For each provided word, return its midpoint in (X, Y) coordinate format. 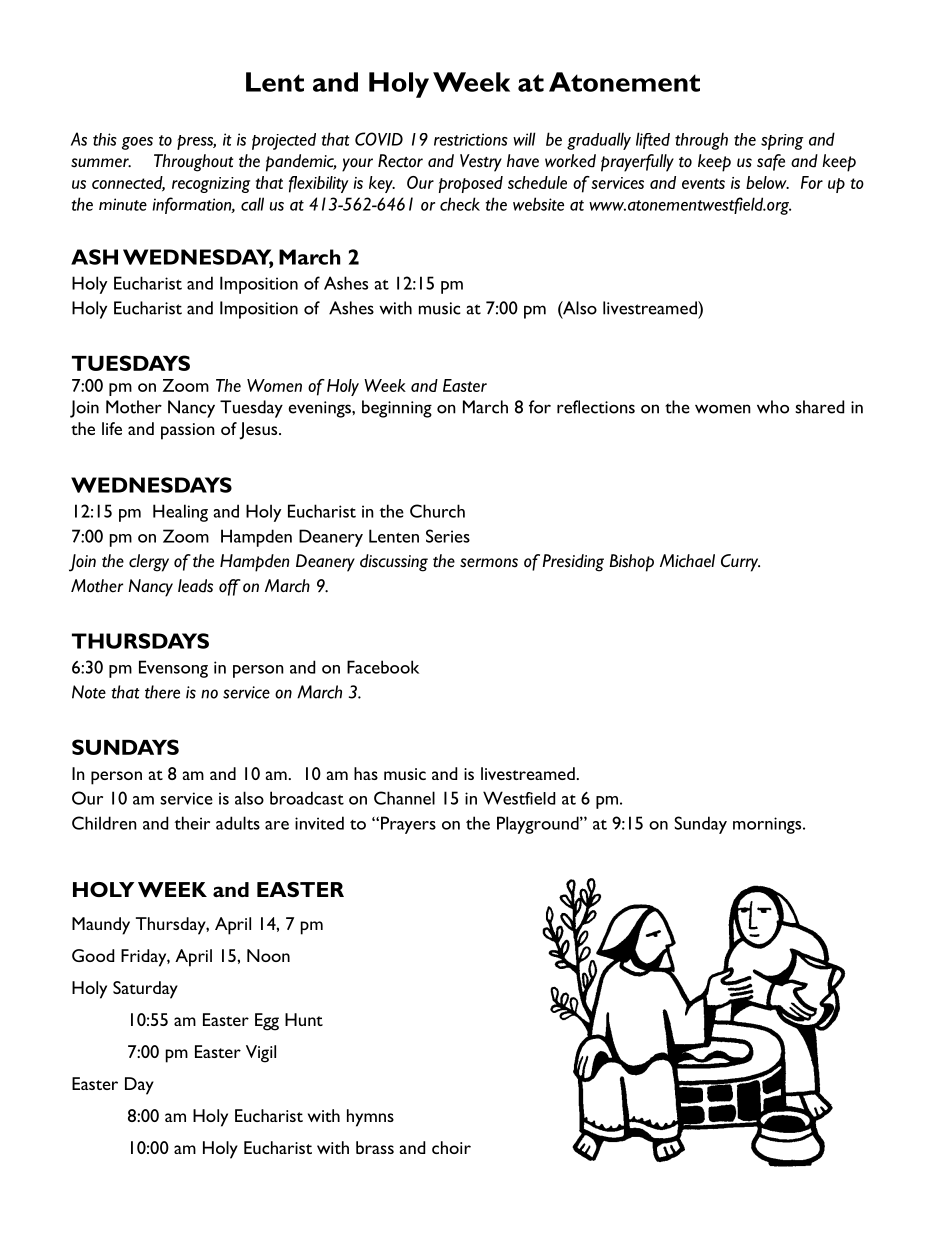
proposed (471, 184)
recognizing (211, 185)
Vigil (261, 1054)
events (703, 183)
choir (451, 1147)
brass (375, 1147)
